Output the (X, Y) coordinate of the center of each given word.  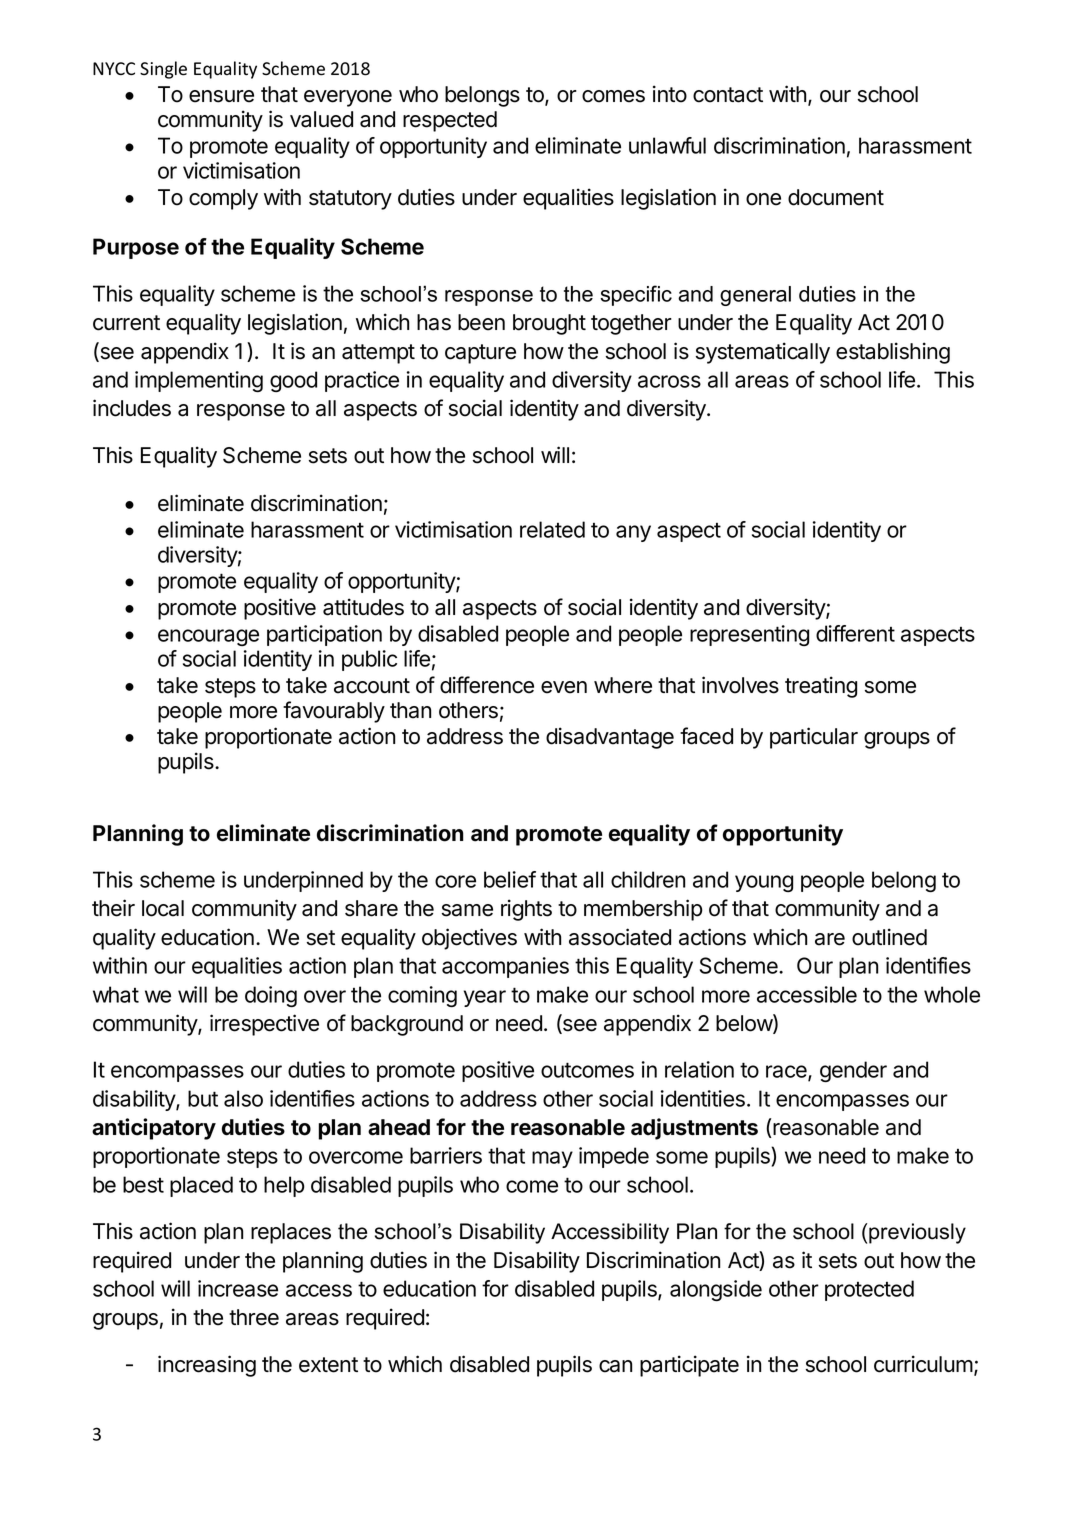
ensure (221, 96)
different (855, 633)
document (836, 197)
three (254, 1317)
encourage (208, 637)
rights (526, 910)
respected (450, 121)
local (163, 908)
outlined (889, 937)
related (552, 529)
